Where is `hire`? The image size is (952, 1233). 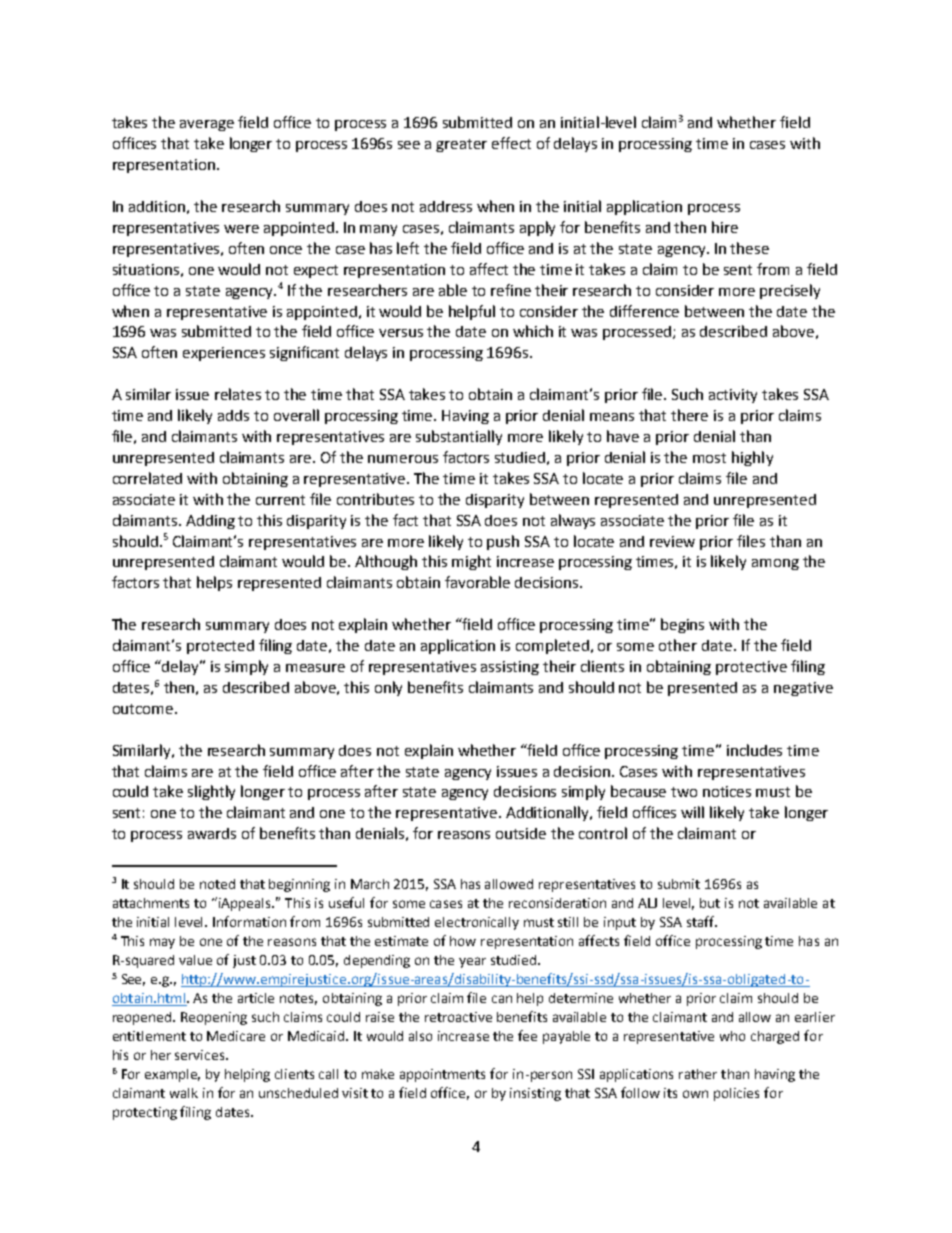
hire is located at coordinates (725, 227).
